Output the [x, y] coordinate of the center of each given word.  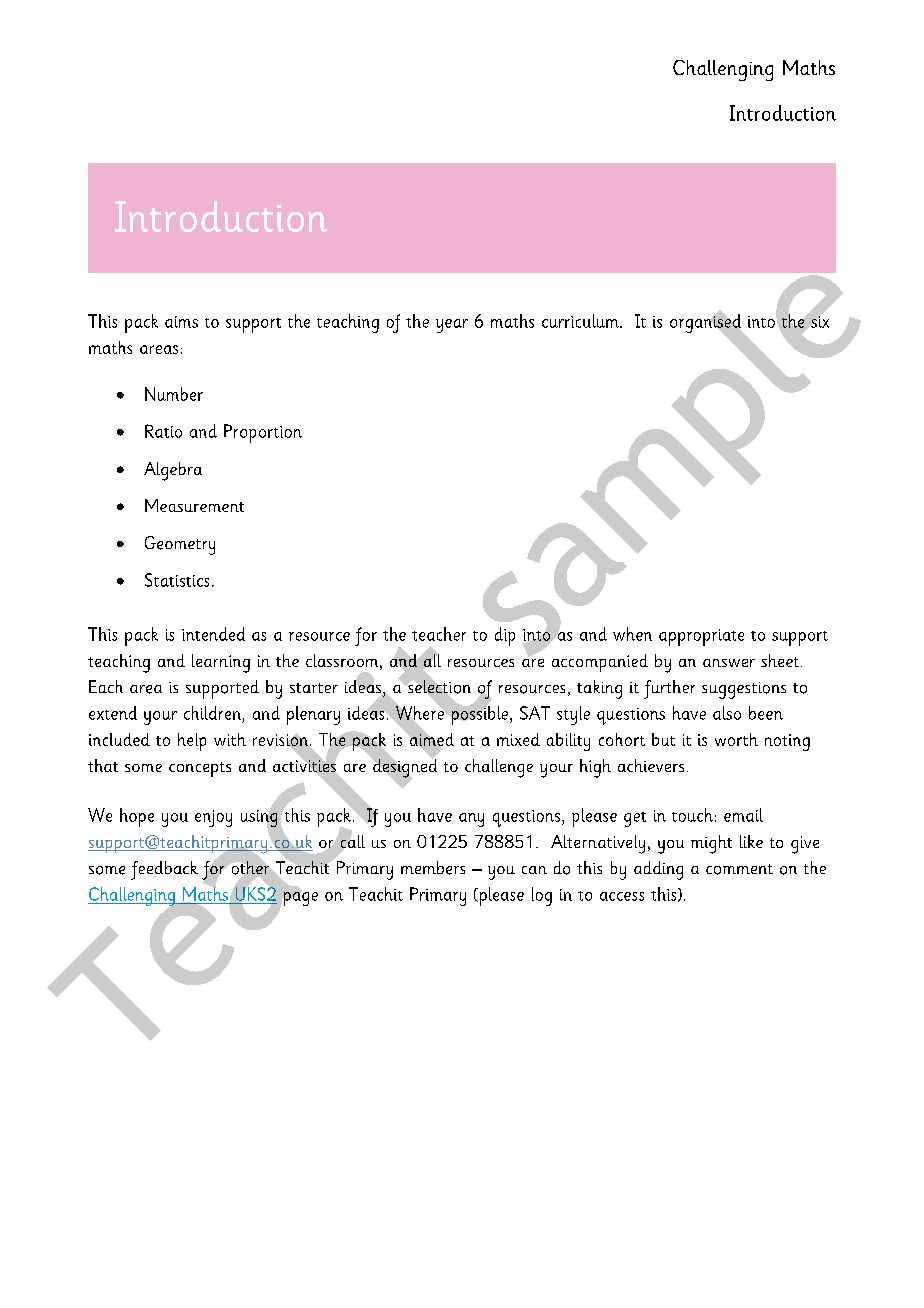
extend [113, 713]
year [452, 326]
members [433, 868]
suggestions [744, 690]
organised [707, 324]
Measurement [194, 505]
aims [181, 322]
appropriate [701, 637]
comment [739, 869]
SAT [535, 713]
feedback [164, 870]
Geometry [180, 545]
